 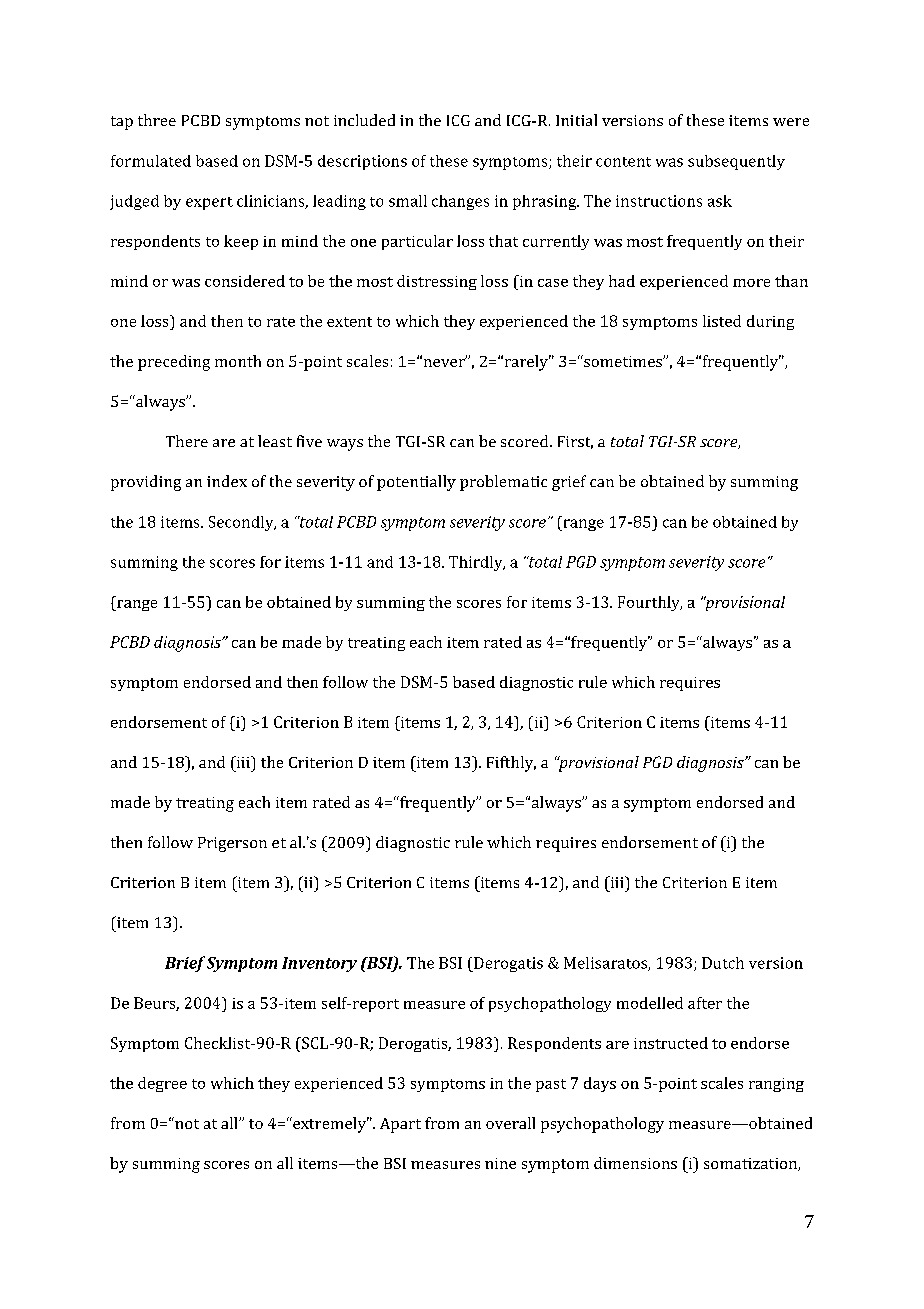 I want to click on Brief, so click(x=185, y=964).
